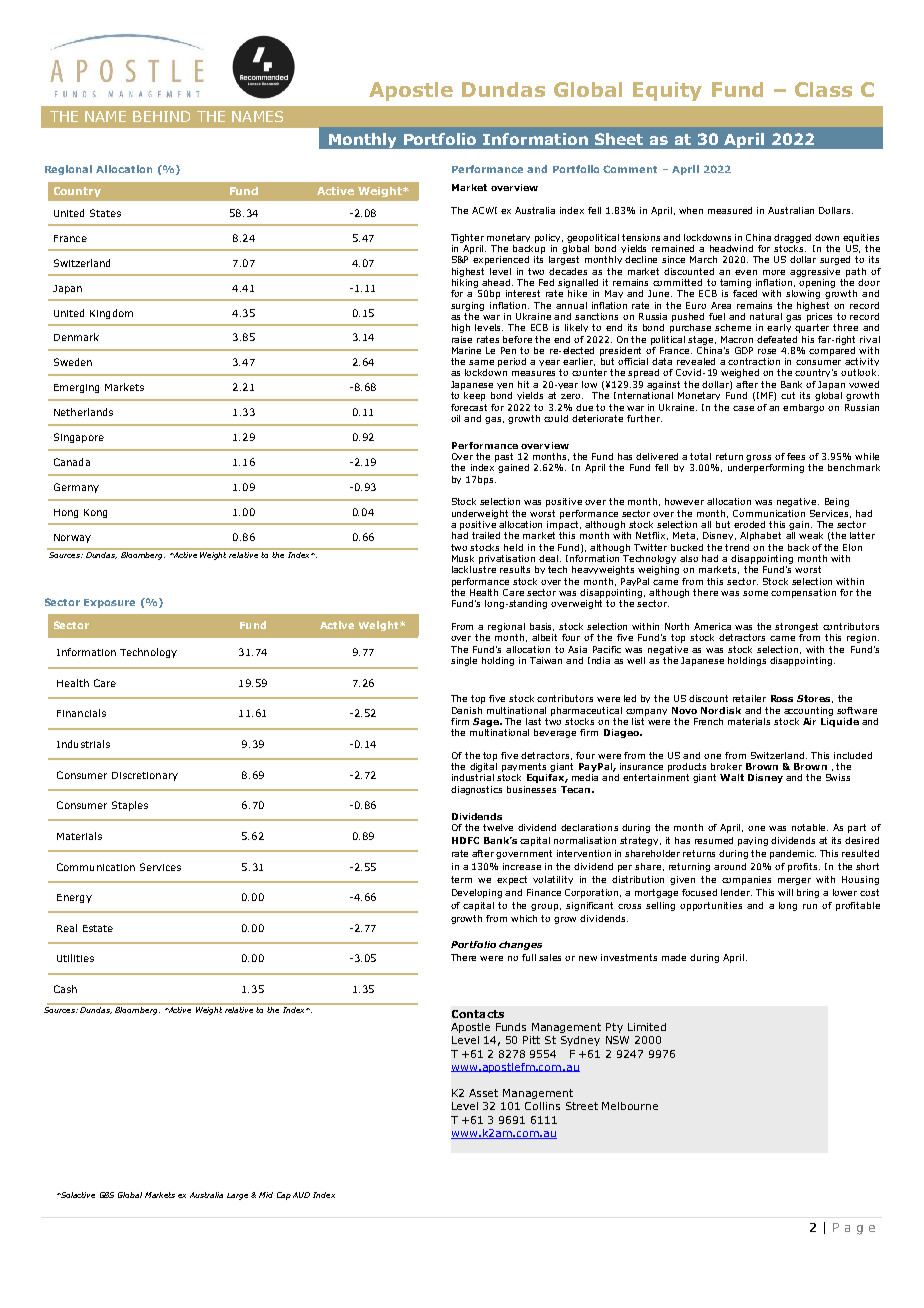  What do you see at coordinates (619, 139) in the document?
I see `Sheet` at bounding box center [619, 139].
